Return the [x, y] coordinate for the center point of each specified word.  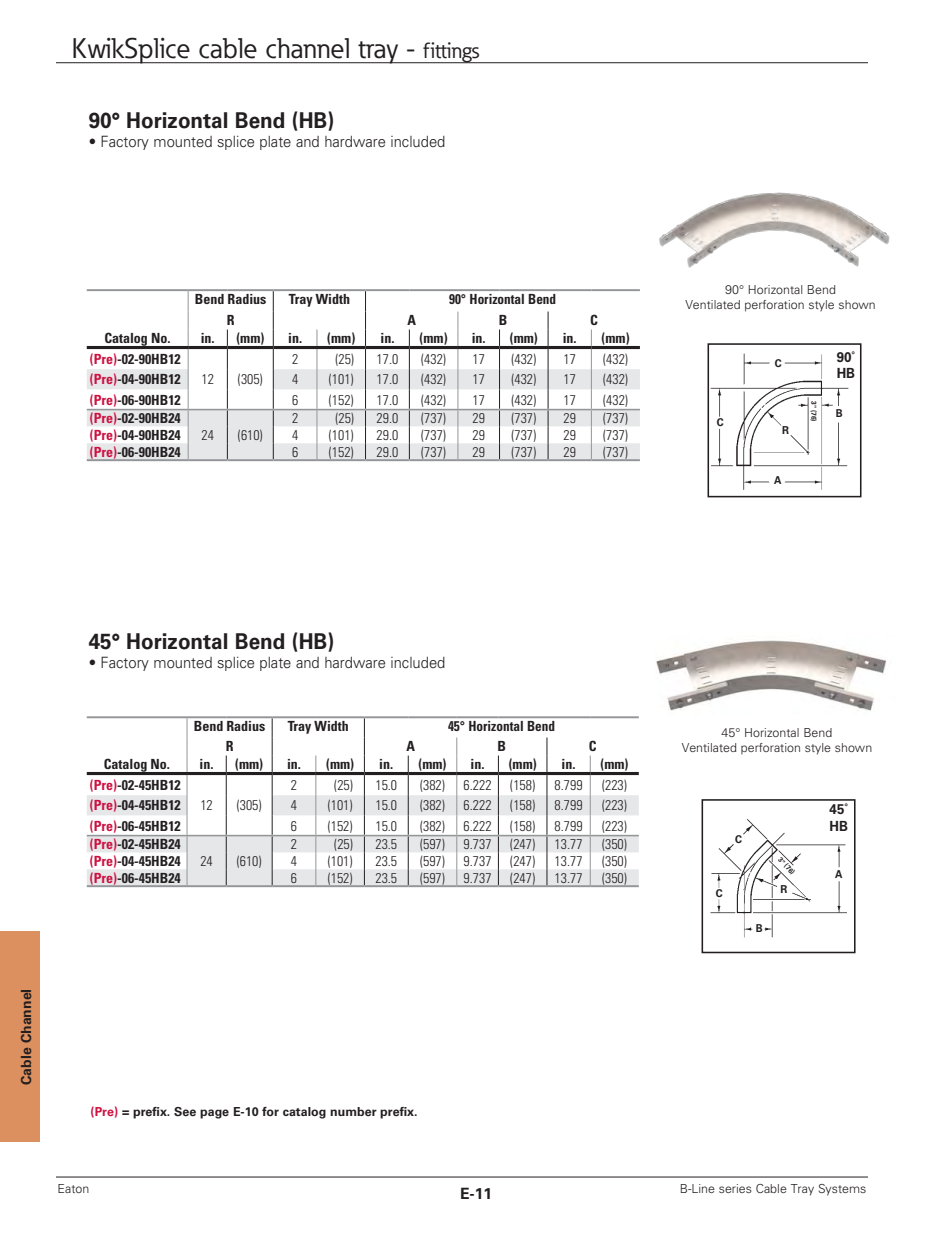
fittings [451, 53]
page [214, 1114]
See [185, 1112]
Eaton [73, 1188]
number [353, 1111]
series [735, 1188]
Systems [842, 1190]
